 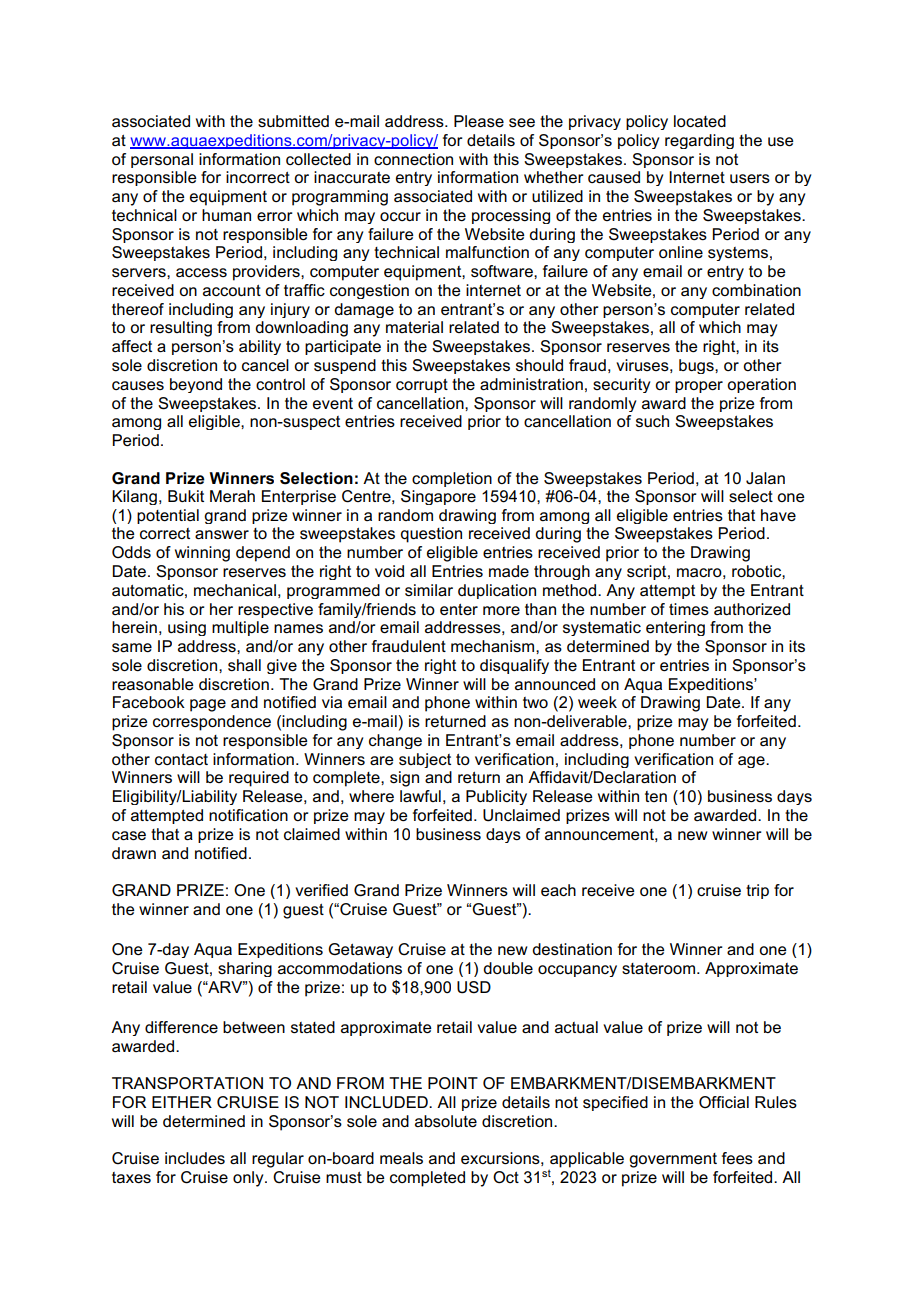 What do you see at coordinates (226, 215) in the screenshot?
I see `human` at bounding box center [226, 215].
